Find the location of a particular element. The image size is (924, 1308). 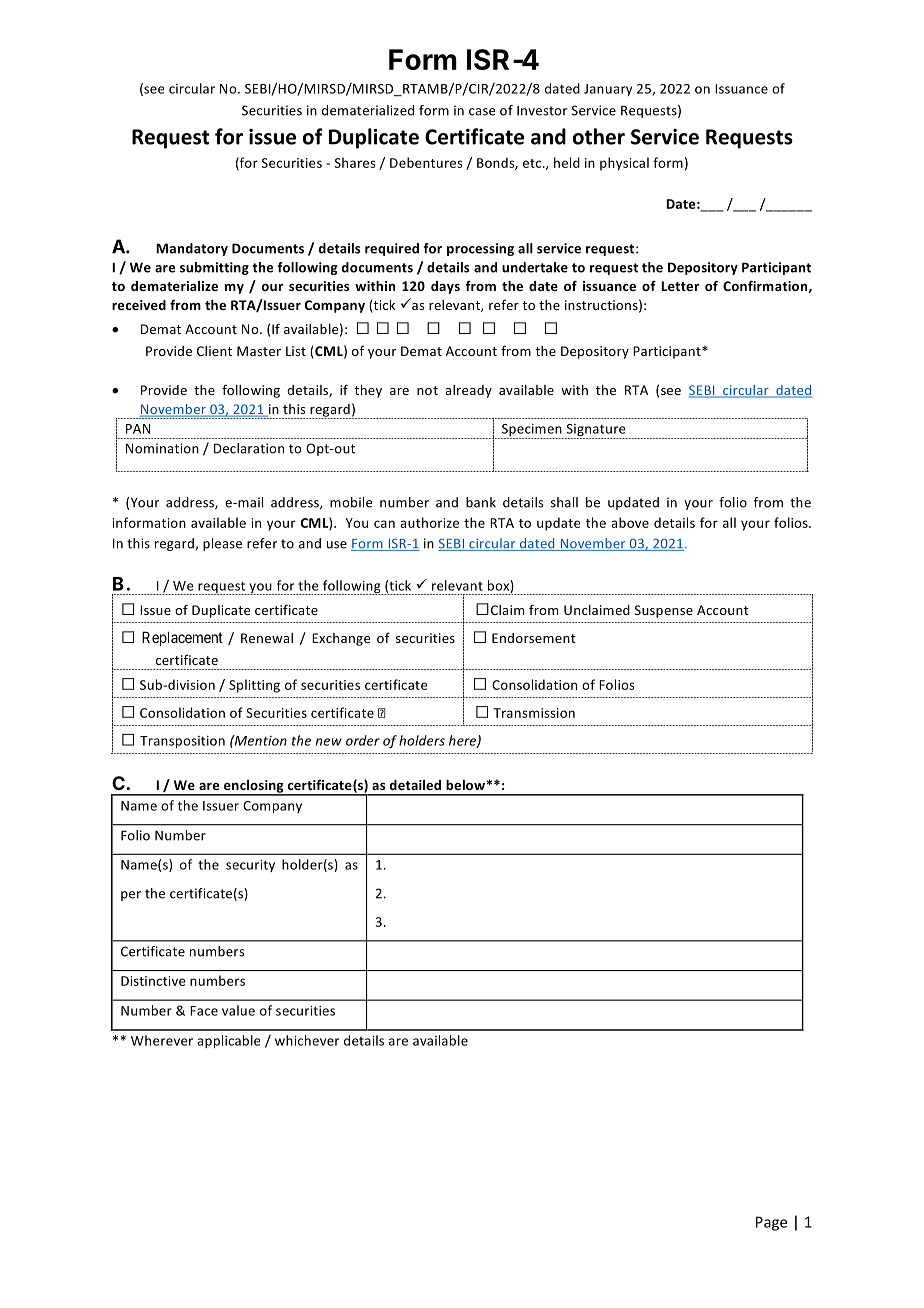

Transmission is located at coordinates (534, 713).
